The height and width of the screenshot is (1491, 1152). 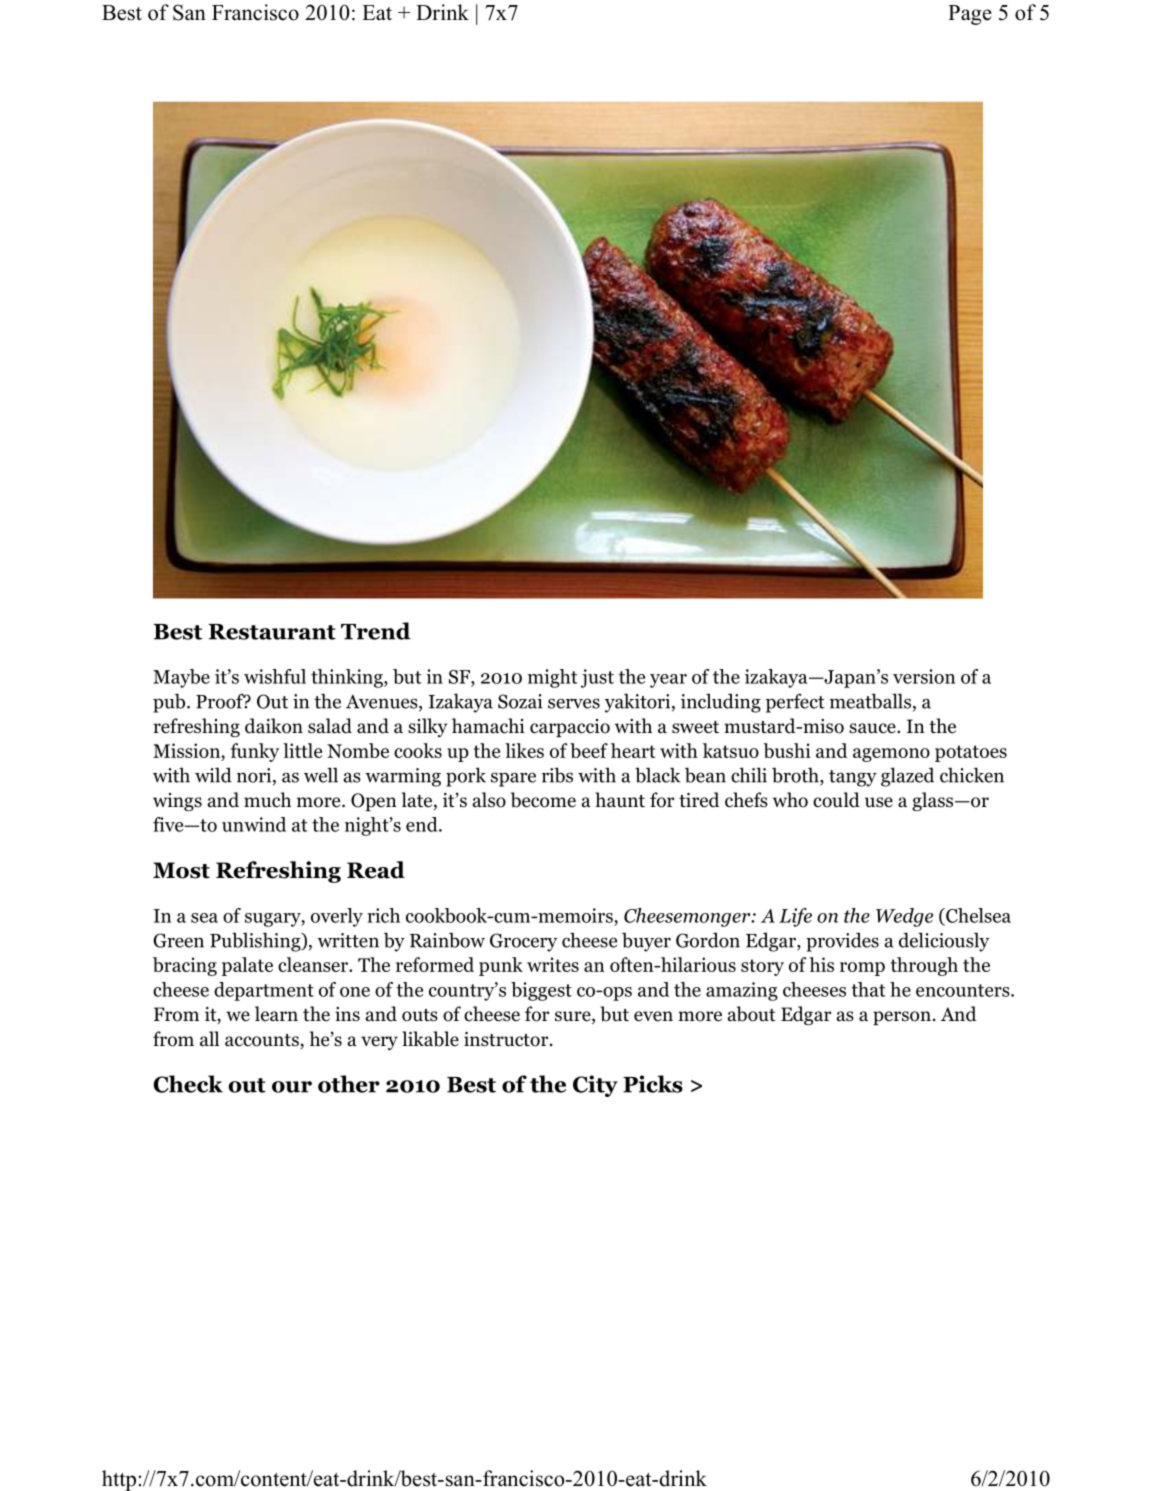 I want to click on sauce, so click(x=873, y=728).
